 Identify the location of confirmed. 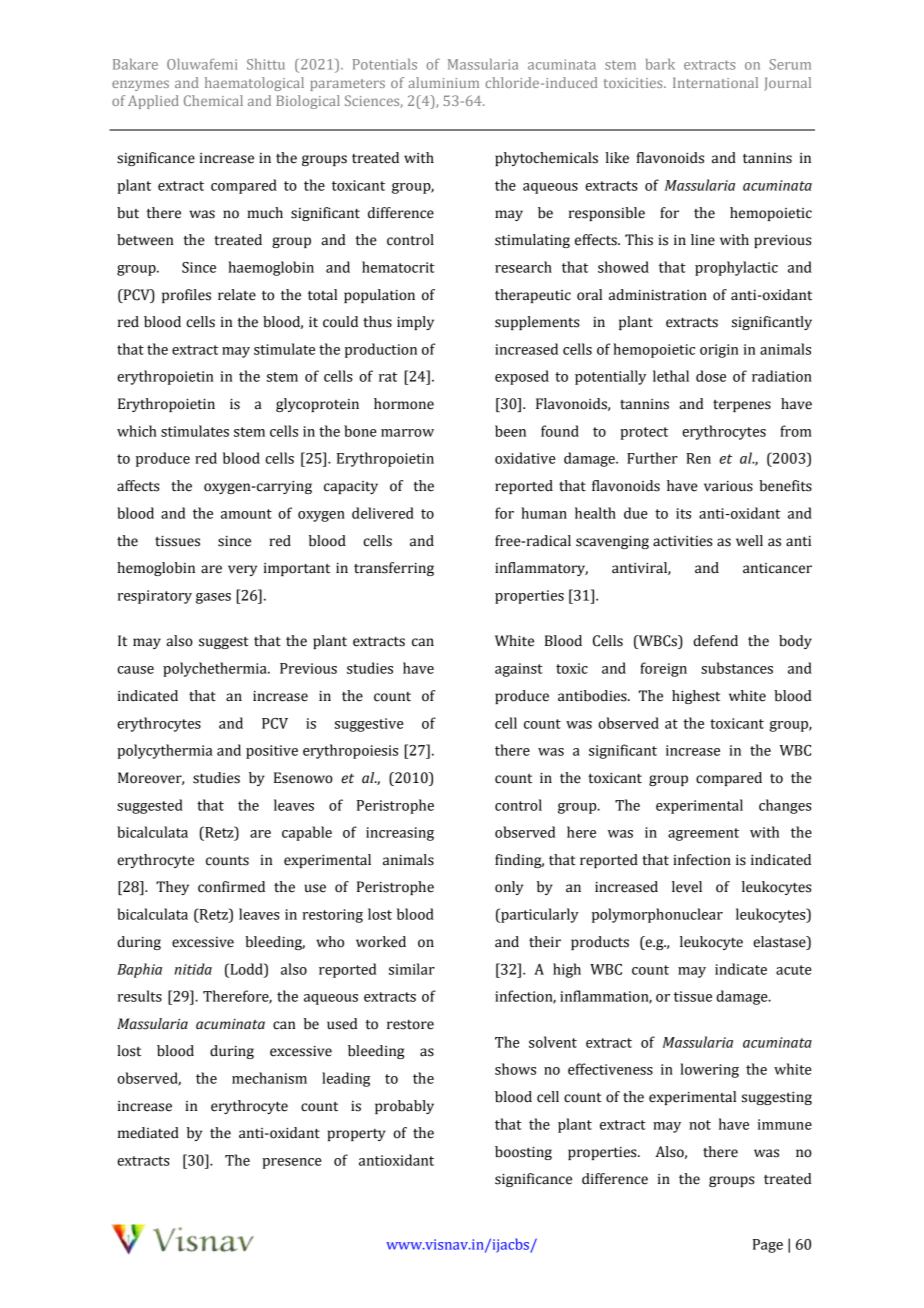
(231, 887).
